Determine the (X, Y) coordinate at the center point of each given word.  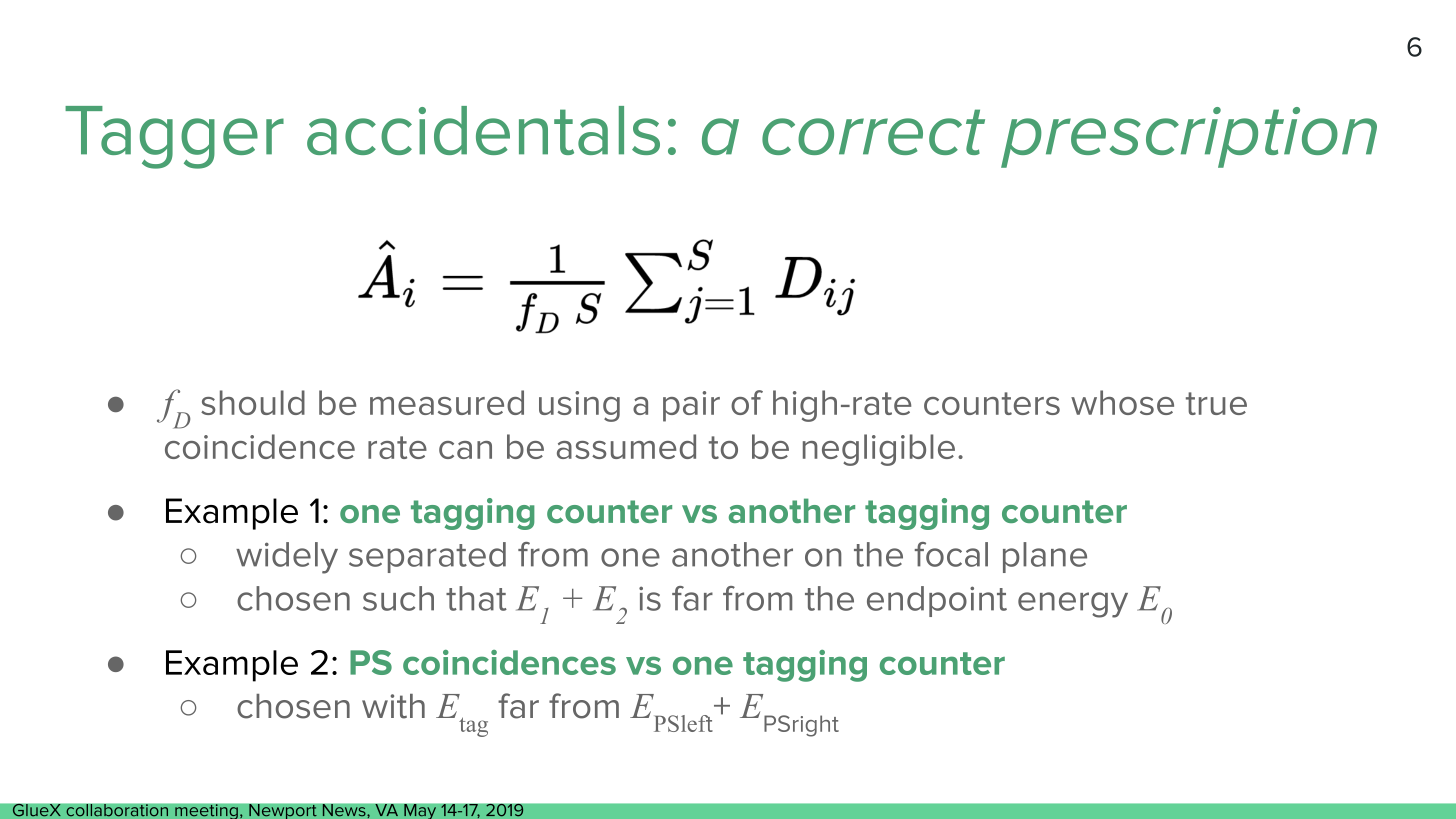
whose (1122, 402)
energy (1073, 605)
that (476, 598)
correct (873, 132)
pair (691, 406)
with (393, 706)
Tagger (174, 137)
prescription (1189, 137)
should (253, 402)
